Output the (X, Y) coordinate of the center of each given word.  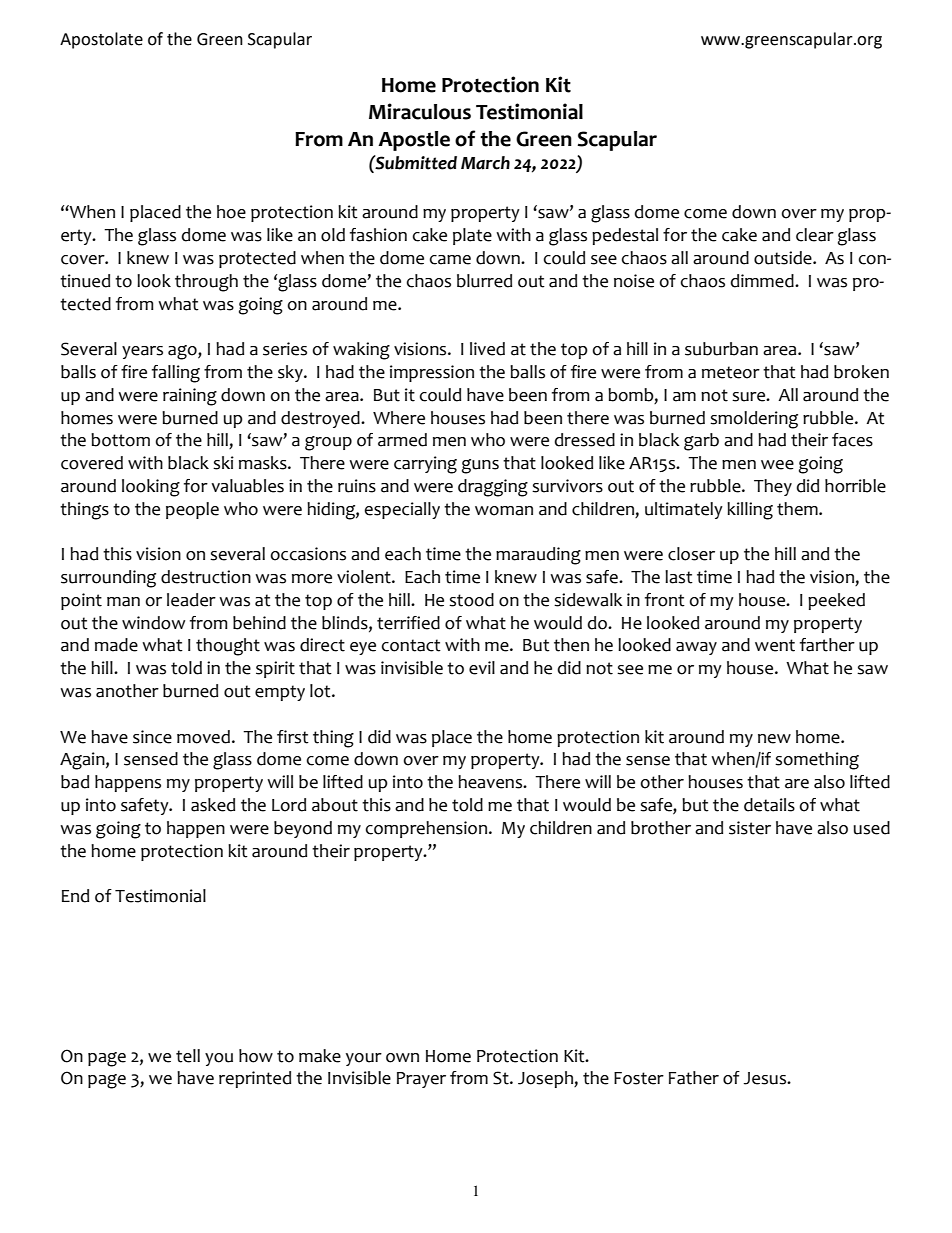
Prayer (421, 1080)
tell (188, 1056)
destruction (206, 577)
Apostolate (101, 40)
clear (815, 235)
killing (750, 511)
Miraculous (420, 111)
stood (471, 600)
